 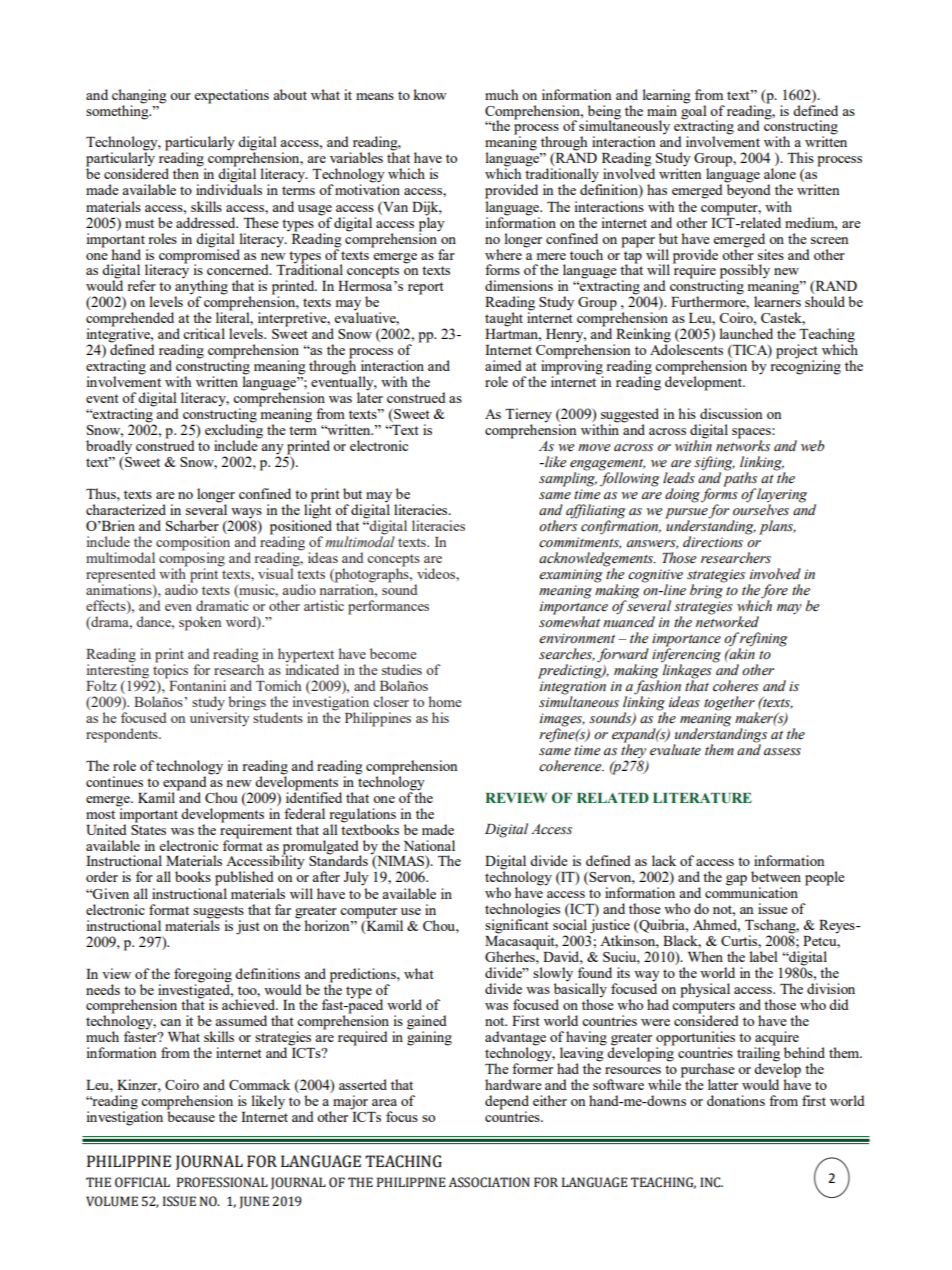 What do you see at coordinates (694, 111) in the screenshot?
I see `goal` at bounding box center [694, 111].
